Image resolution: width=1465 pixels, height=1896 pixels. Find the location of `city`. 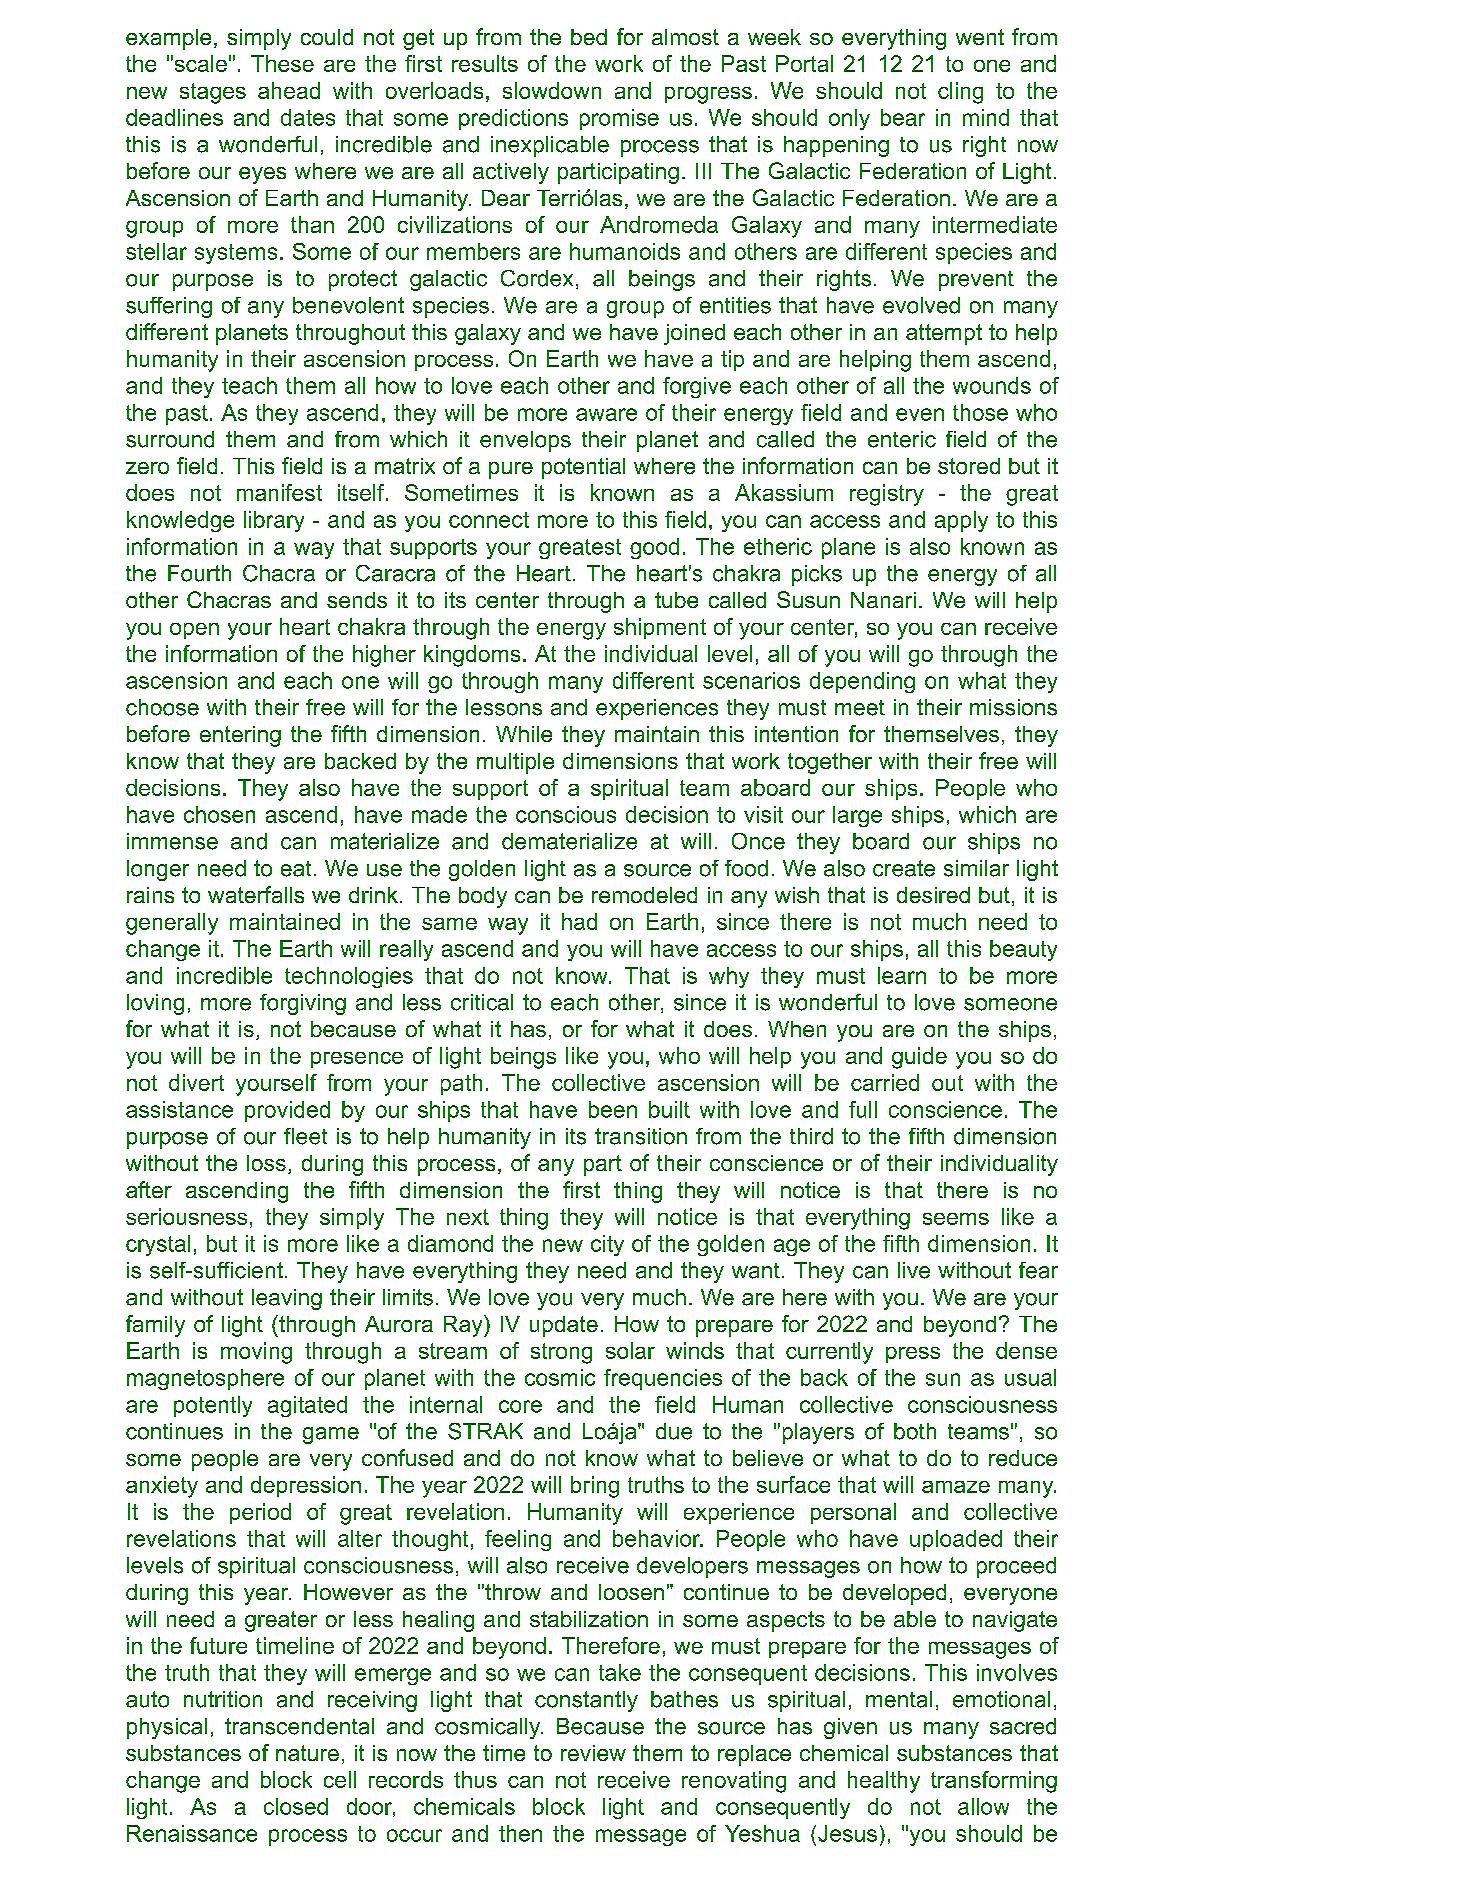

city is located at coordinates (607, 1245).
